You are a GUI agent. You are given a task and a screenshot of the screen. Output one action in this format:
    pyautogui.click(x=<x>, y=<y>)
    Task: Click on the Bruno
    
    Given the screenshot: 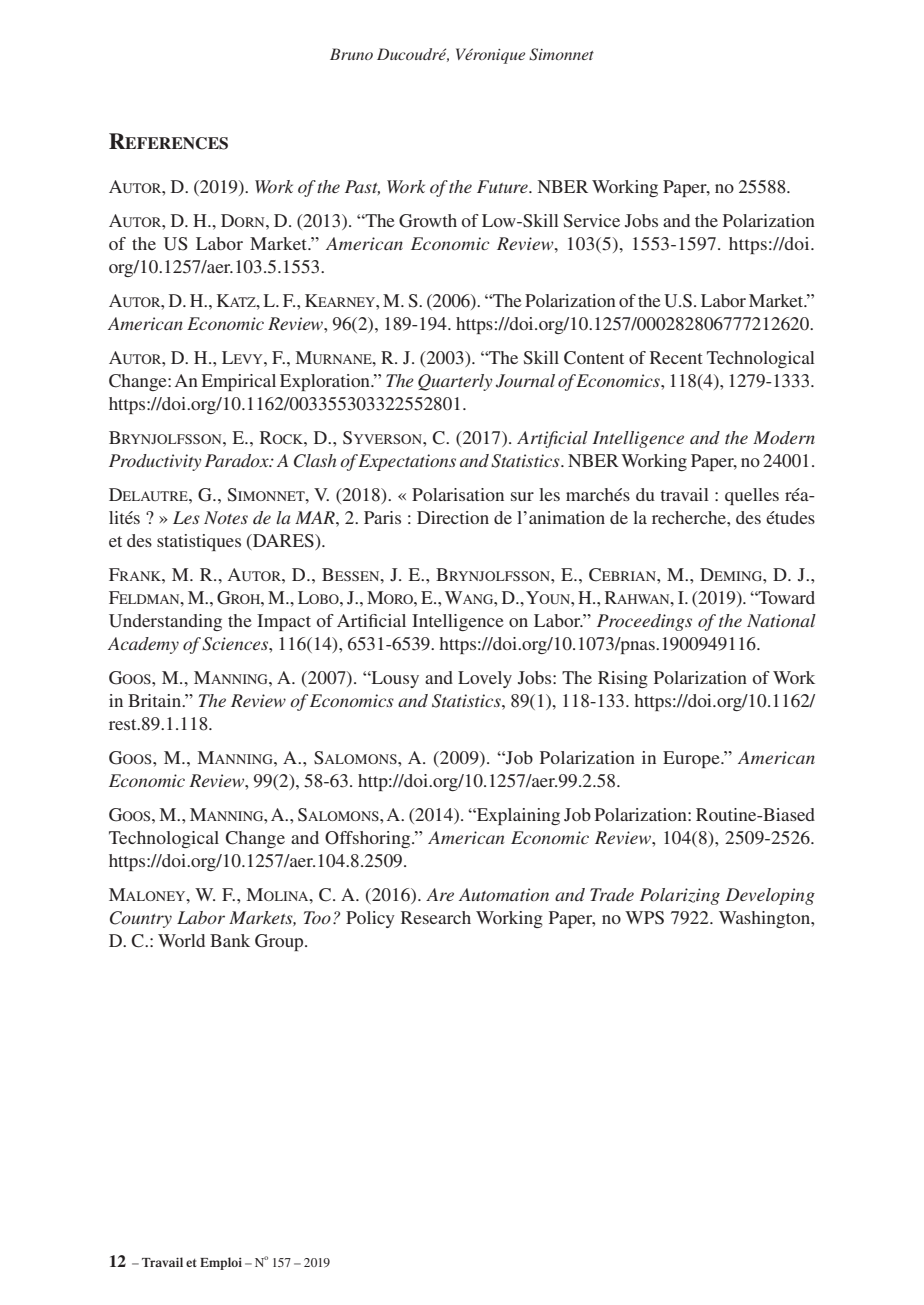 What is the action you would take?
    pyautogui.click(x=351, y=54)
